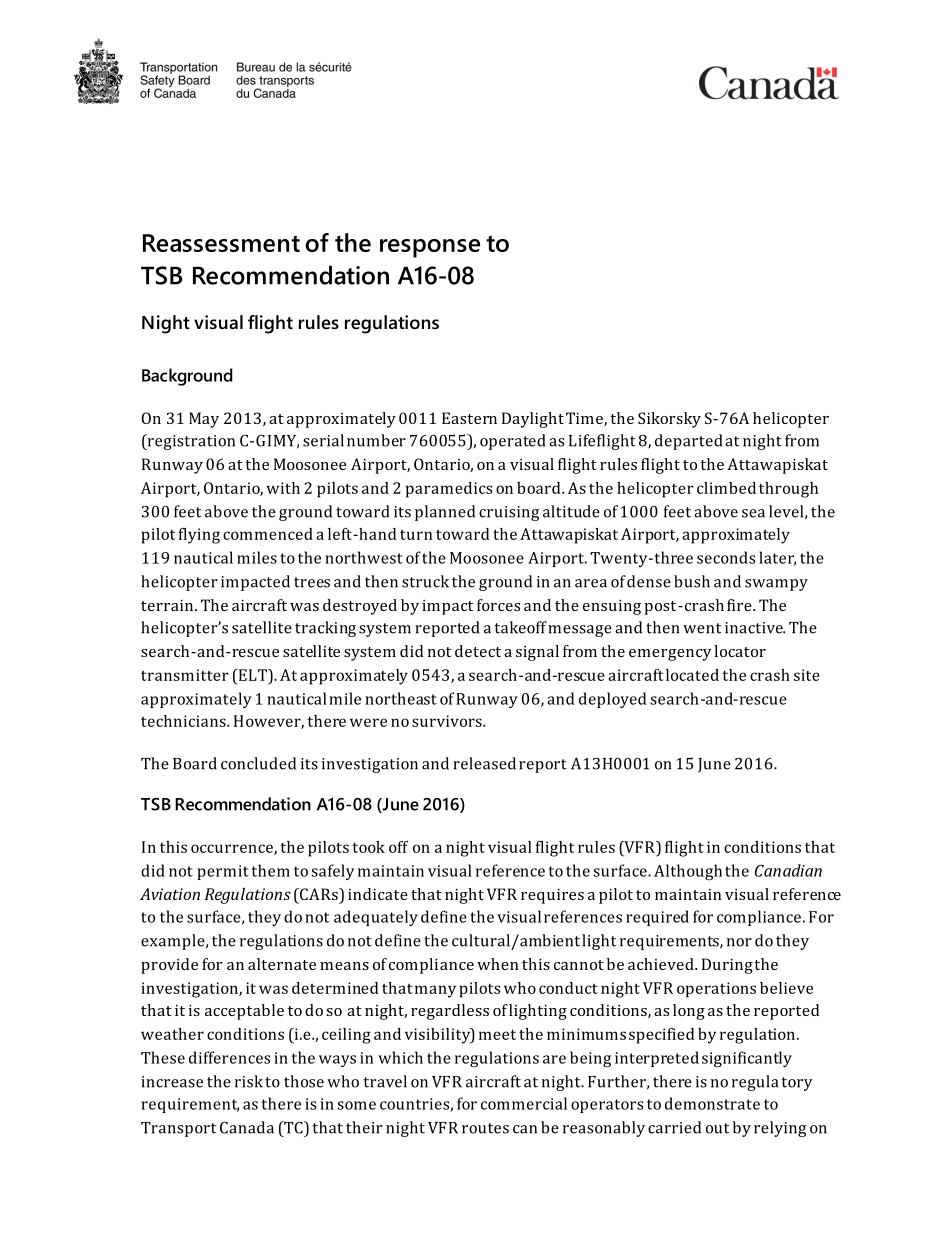 The width and height of the screenshot is (952, 1233). I want to click on located, so click(692, 675).
